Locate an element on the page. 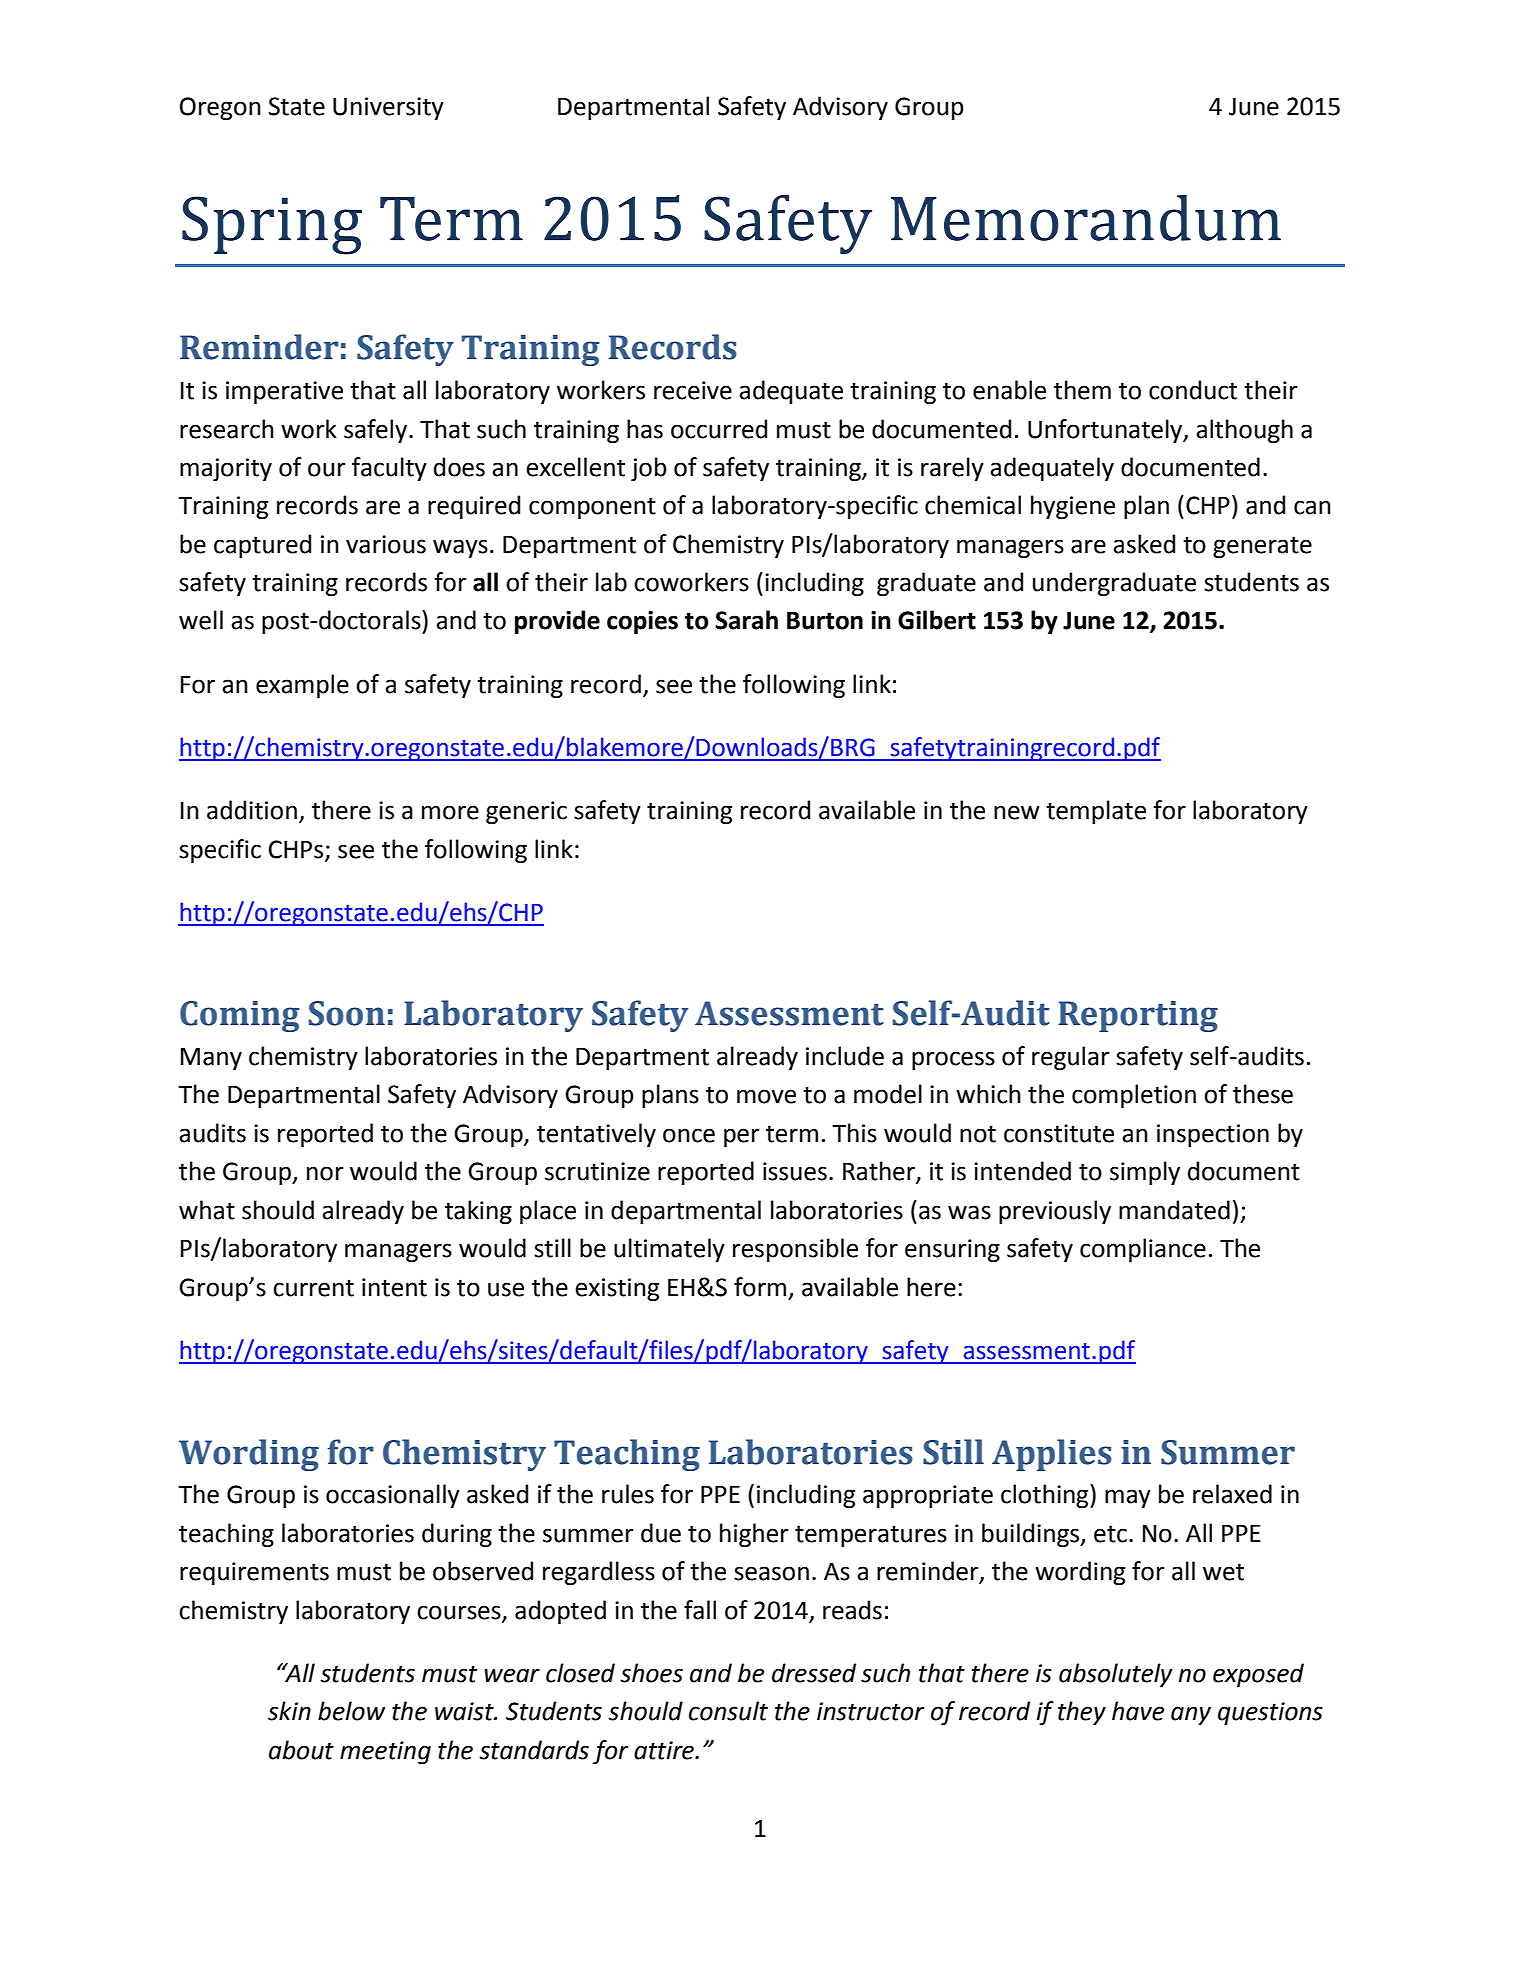  mandated is located at coordinates (1174, 1210).
